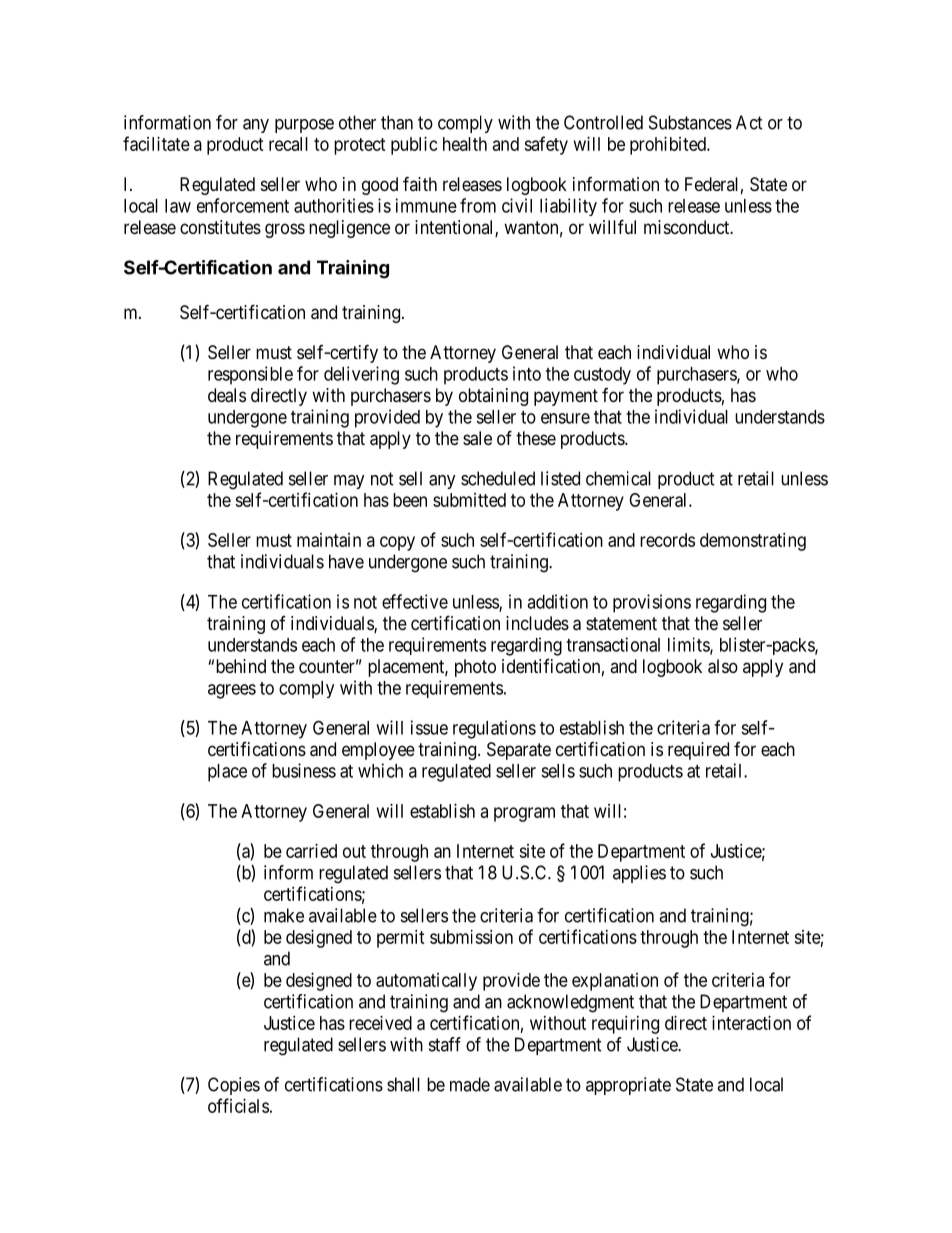 The image size is (952, 1233). I want to click on prohibited, so click(669, 146).
